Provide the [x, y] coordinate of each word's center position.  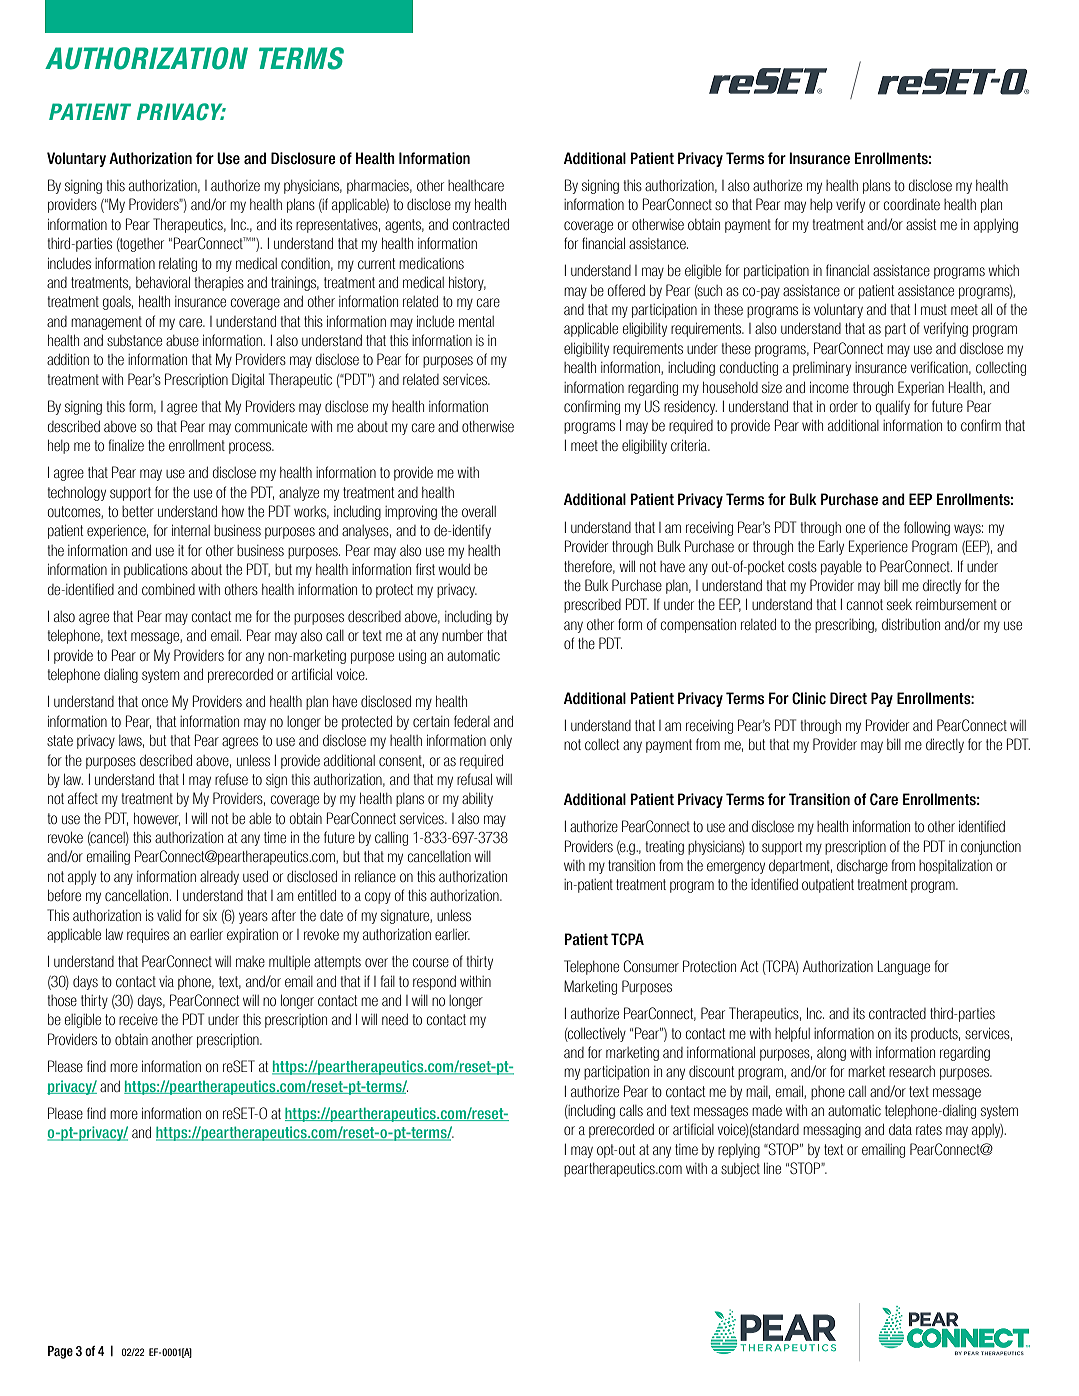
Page [60, 1352]
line [772, 1168]
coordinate [912, 204]
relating [178, 265]
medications [431, 263]
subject [740, 1170]
